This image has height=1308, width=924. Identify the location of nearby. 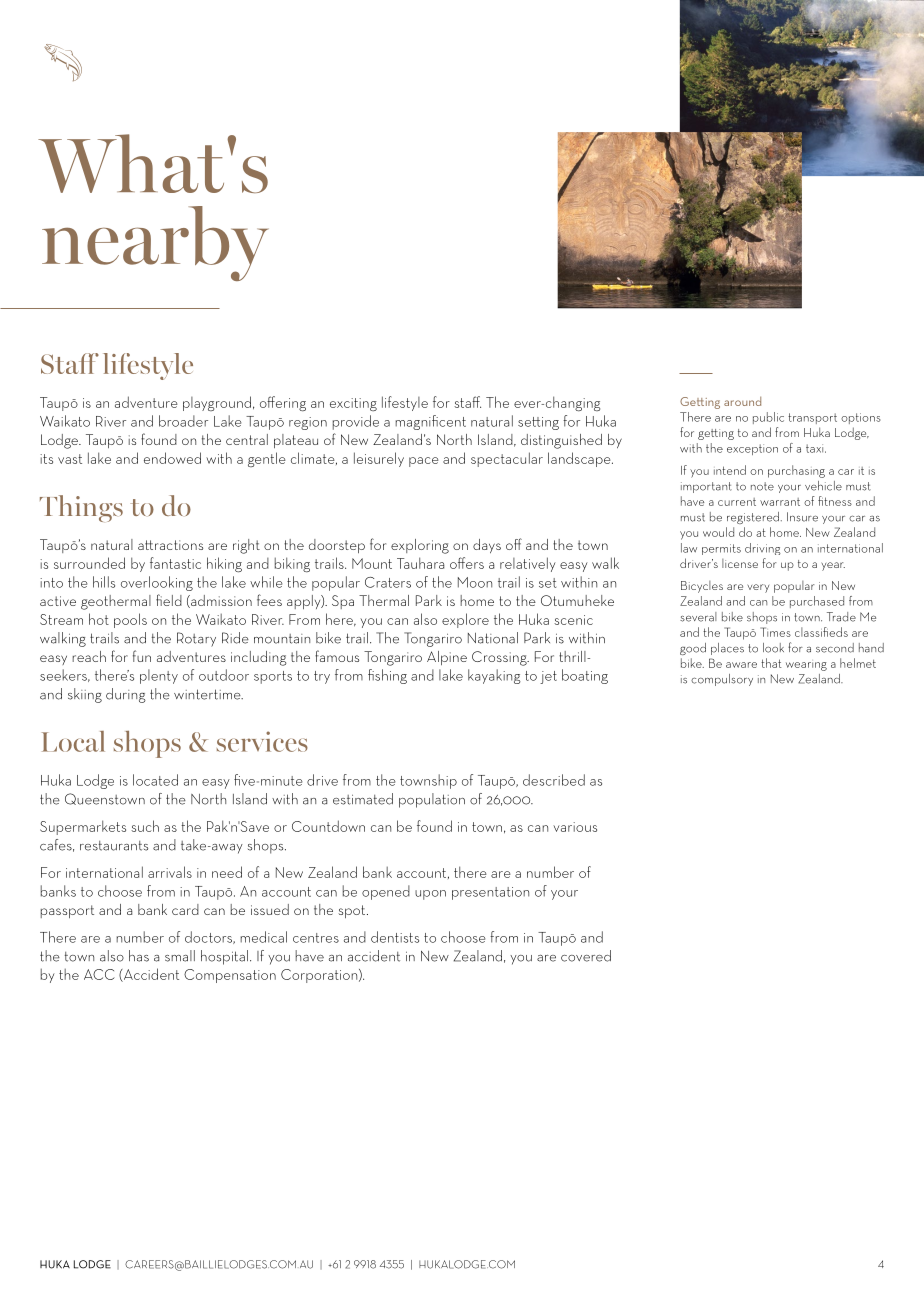
(155, 243).
